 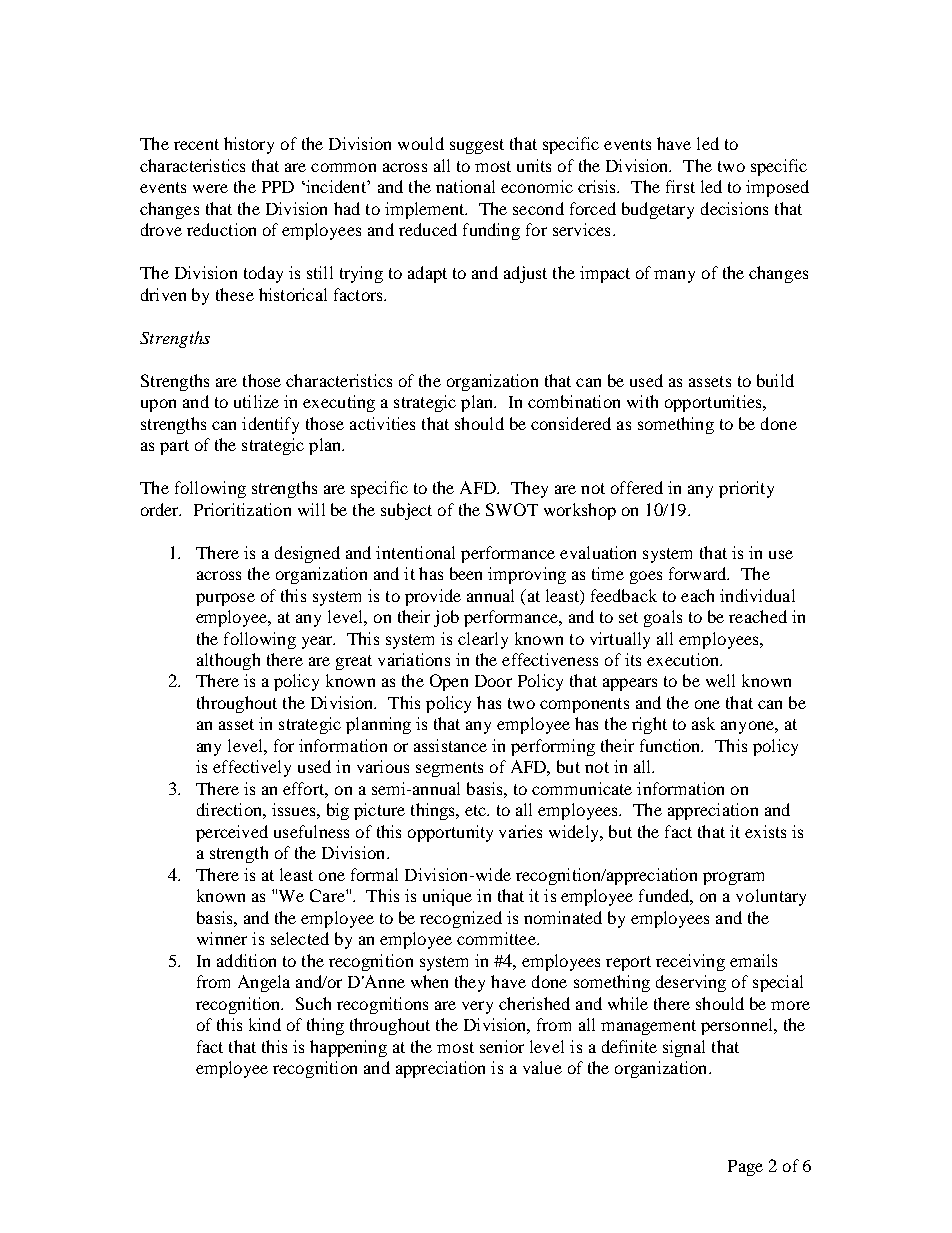 I want to click on winner, so click(x=222, y=938).
